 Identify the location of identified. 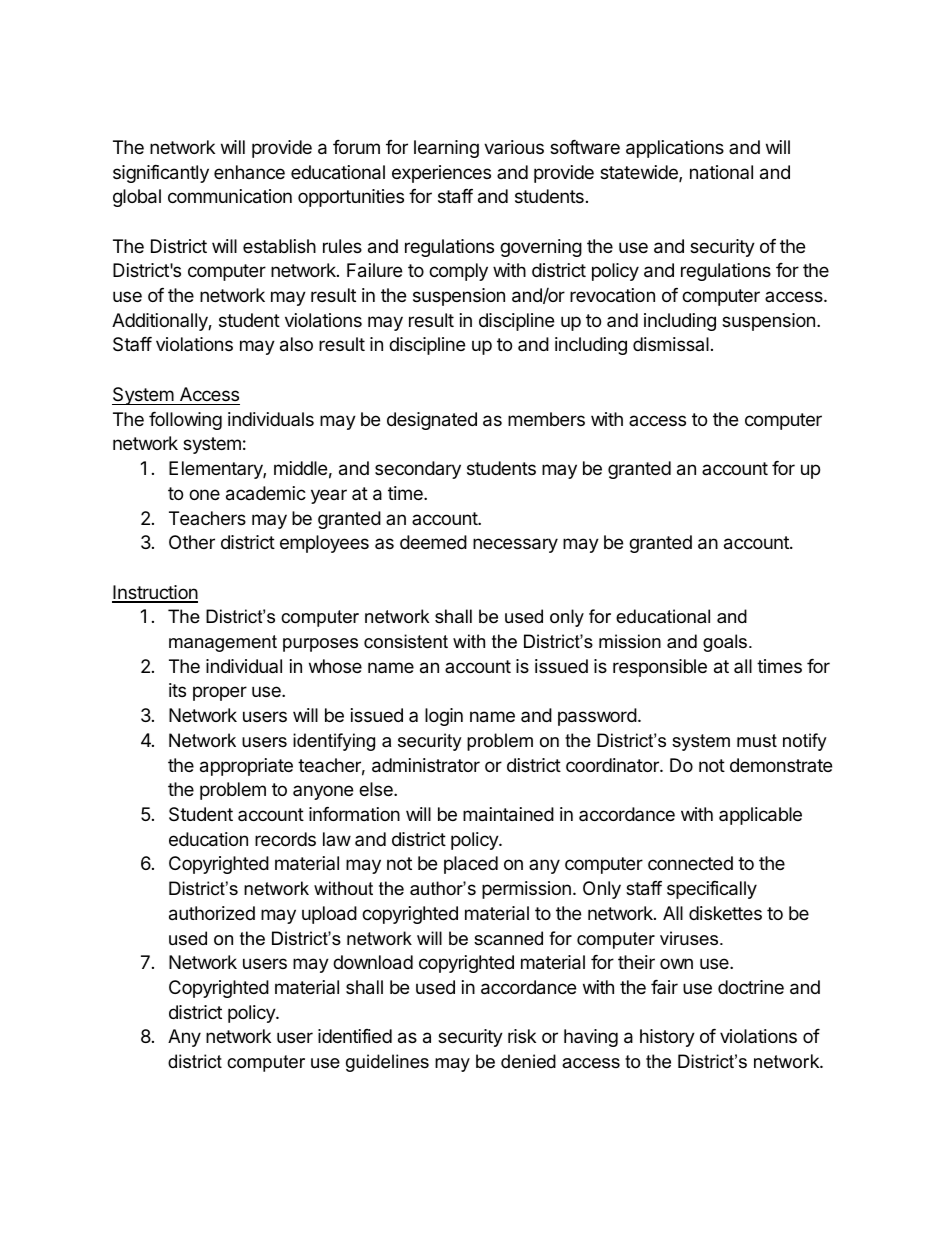
(355, 1036).
